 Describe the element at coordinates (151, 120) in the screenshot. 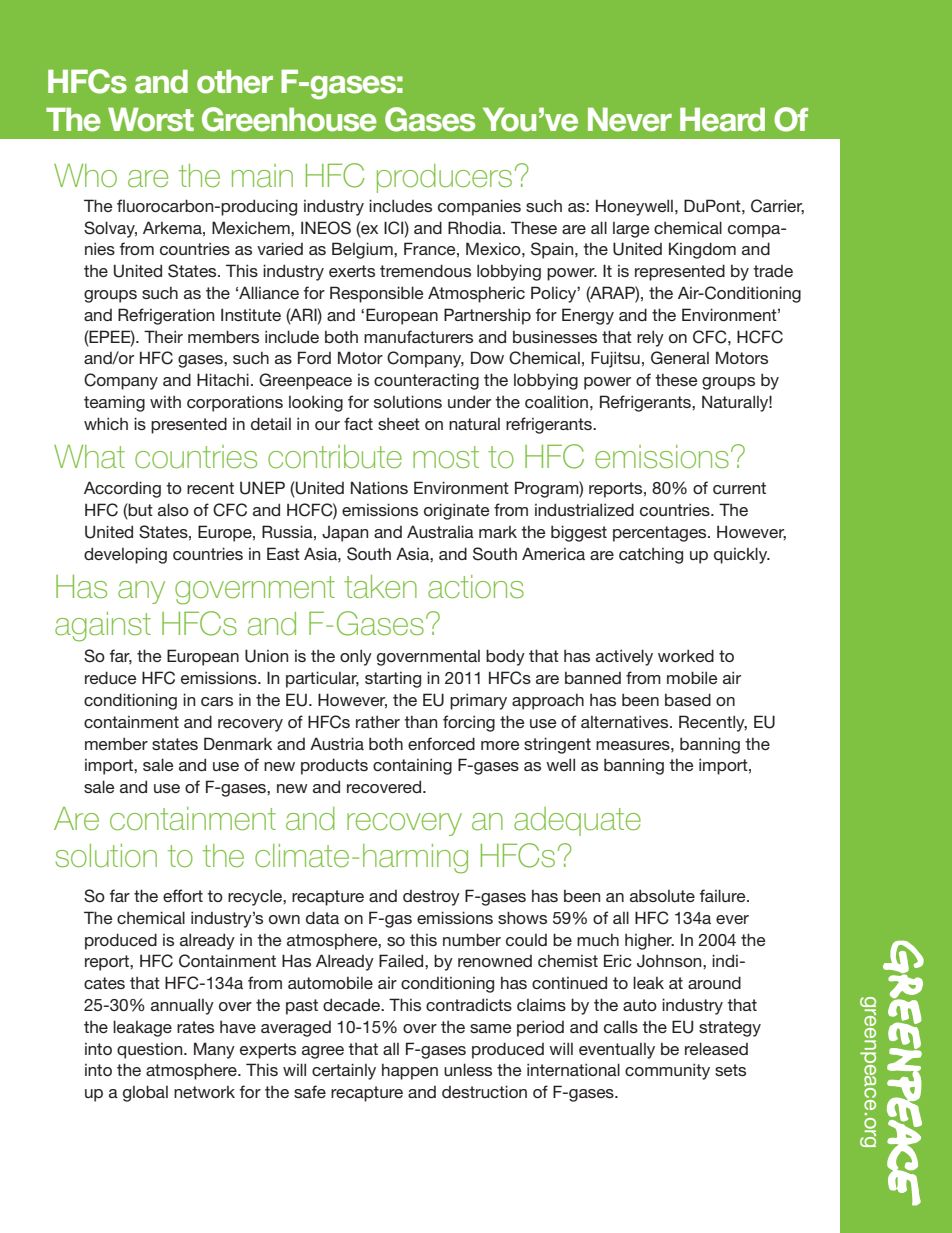

I see `Worst` at that location.
